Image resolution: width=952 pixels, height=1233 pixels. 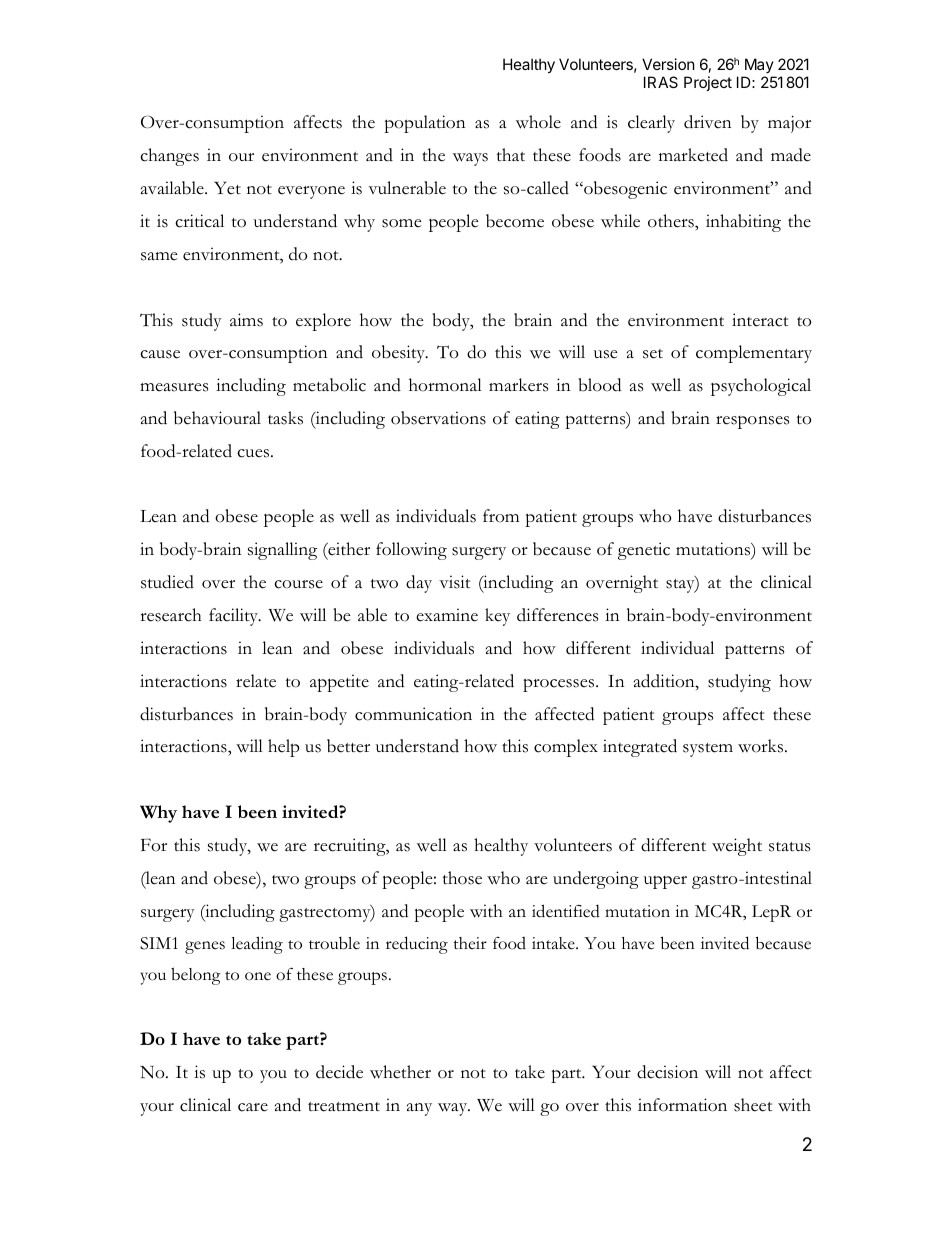 I want to click on population, so click(x=424, y=124).
